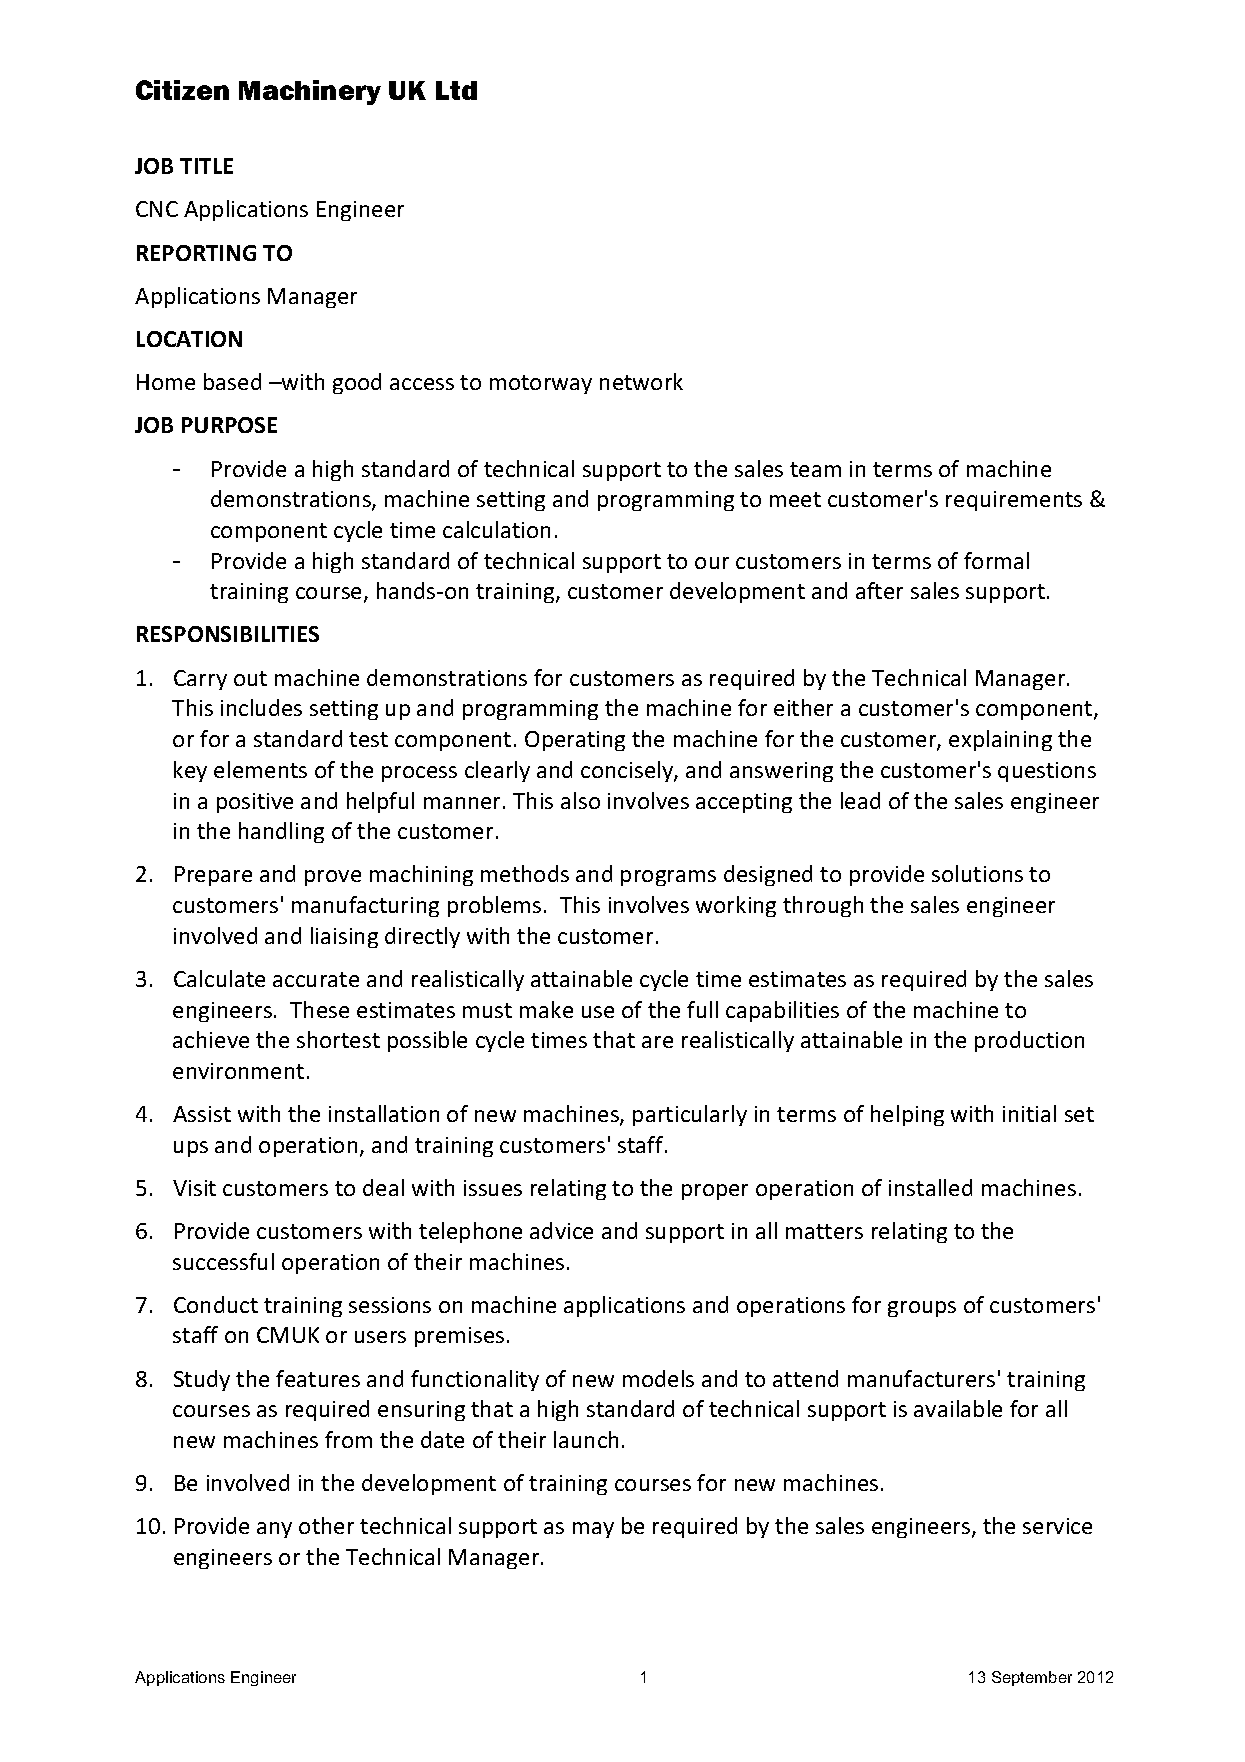 The image size is (1245, 1762). I want to click on September, so click(1032, 1678).
